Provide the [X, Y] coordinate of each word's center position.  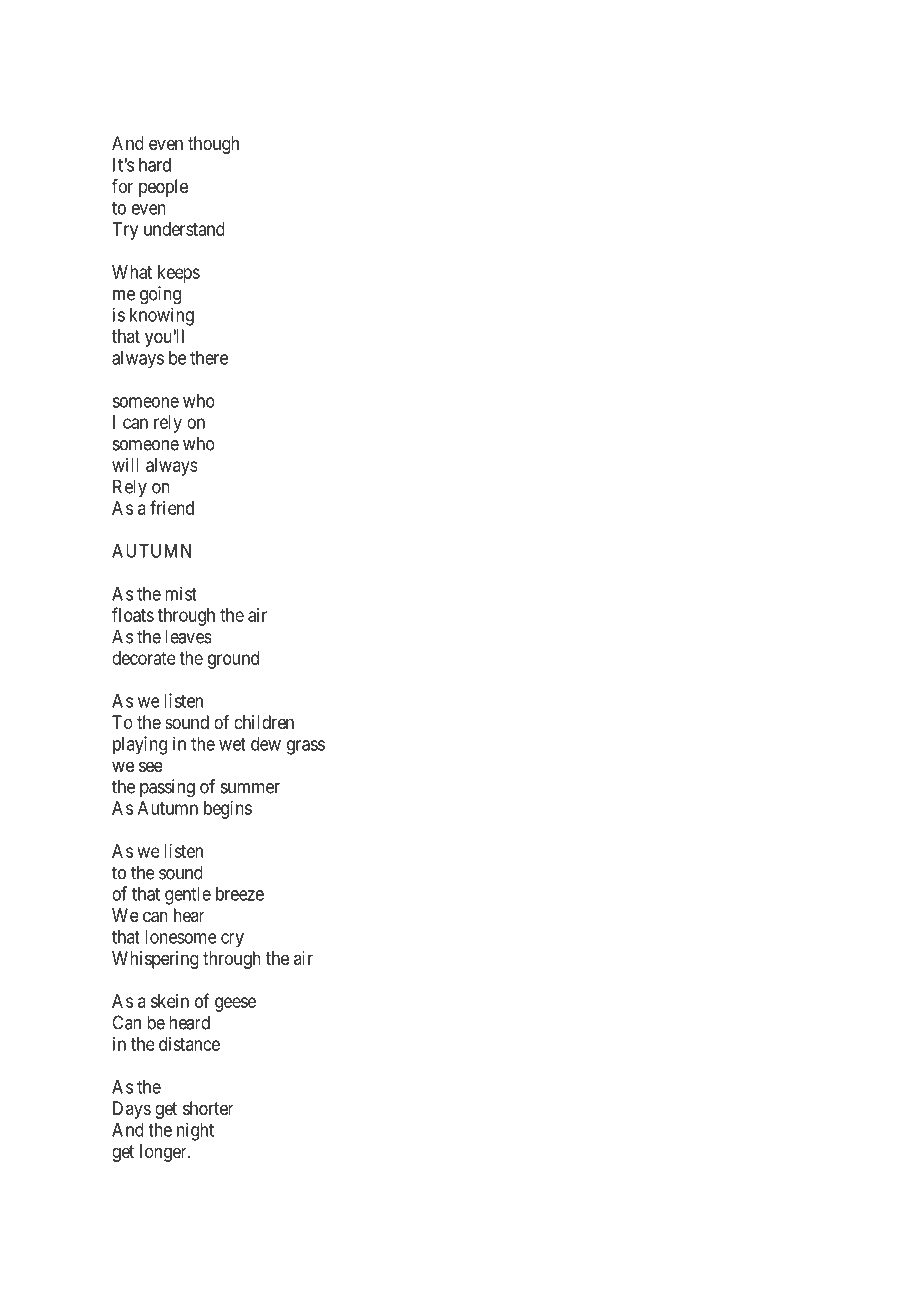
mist [181, 593]
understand [184, 229]
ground [233, 660]
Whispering [155, 960]
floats [133, 614]
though [213, 145]
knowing [162, 316]
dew [266, 744]
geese [235, 1004]
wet [232, 744]
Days [132, 1110]
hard [155, 165]
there [209, 358]
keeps [179, 274]
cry [232, 940]
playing [140, 745]
